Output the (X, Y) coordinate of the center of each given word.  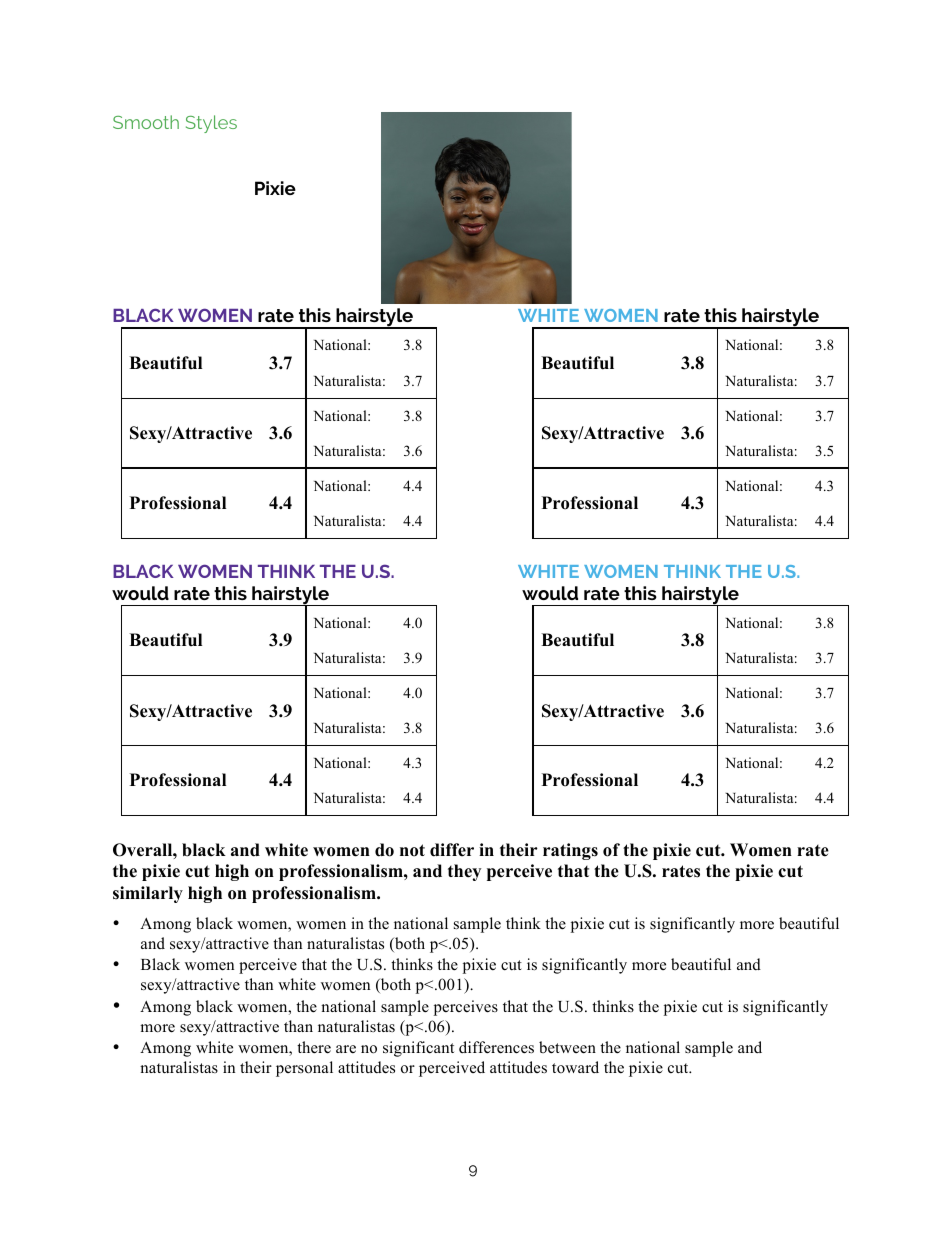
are (346, 1049)
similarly (148, 894)
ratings (570, 851)
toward (575, 1067)
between (567, 1047)
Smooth (146, 122)
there (314, 1047)
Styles (211, 124)
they (464, 872)
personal (304, 1069)
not (412, 850)
